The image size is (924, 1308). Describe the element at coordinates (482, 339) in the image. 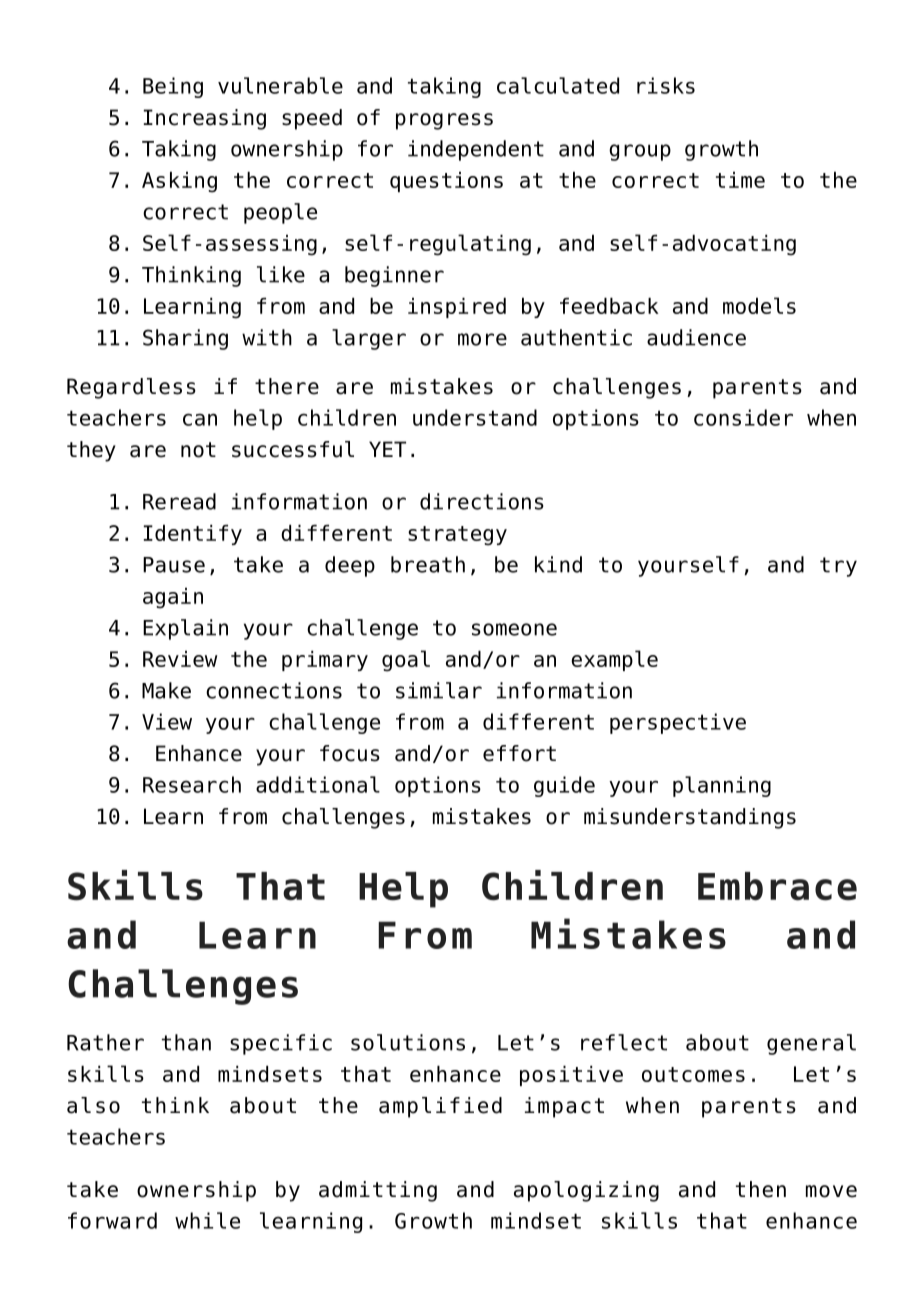

I see `more` at that location.
